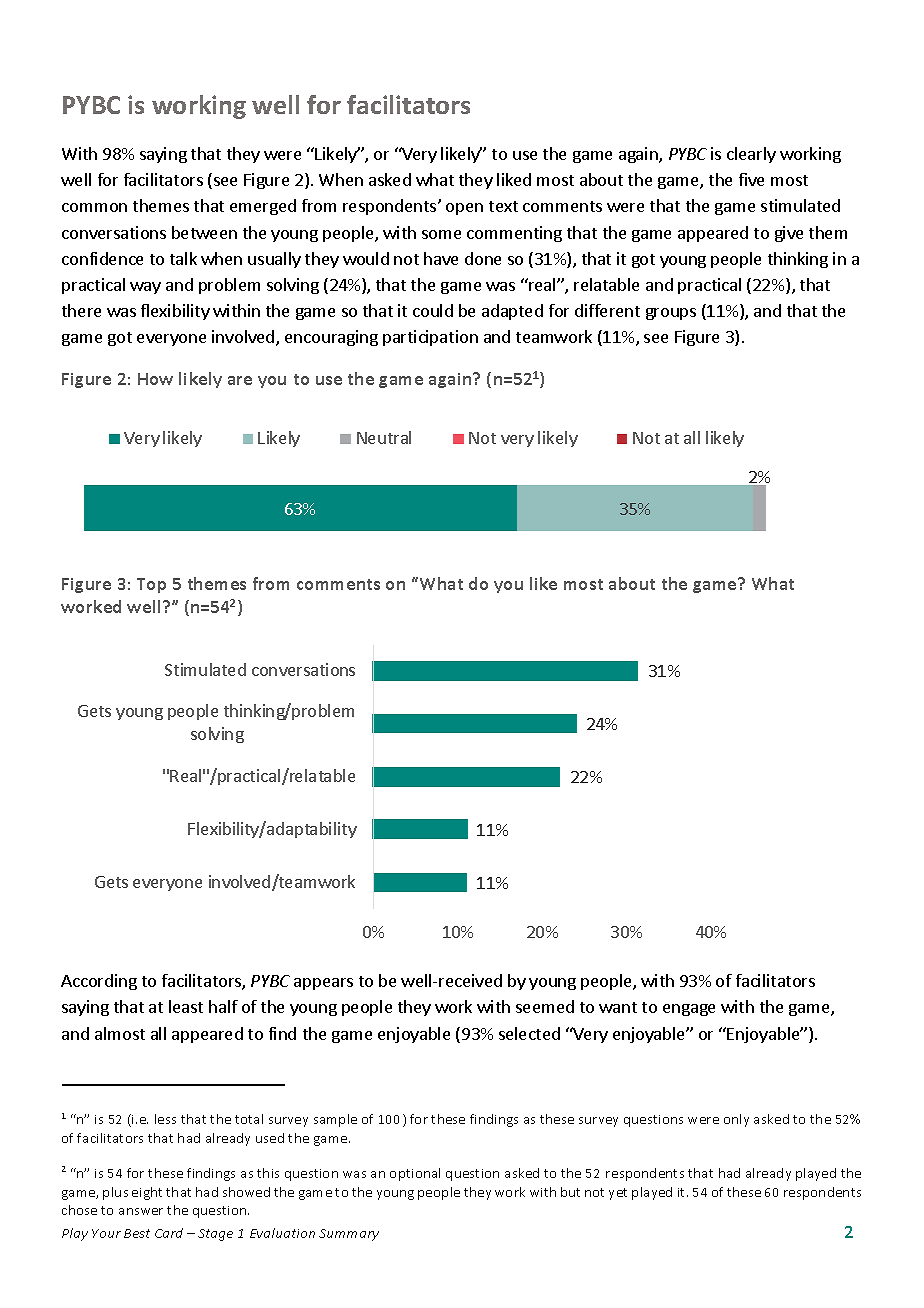 The height and width of the screenshot is (1308, 924). What do you see at coordinates (147, 1193) in the screenshot?
I see `eight` at bounding box center [147, 1193].
